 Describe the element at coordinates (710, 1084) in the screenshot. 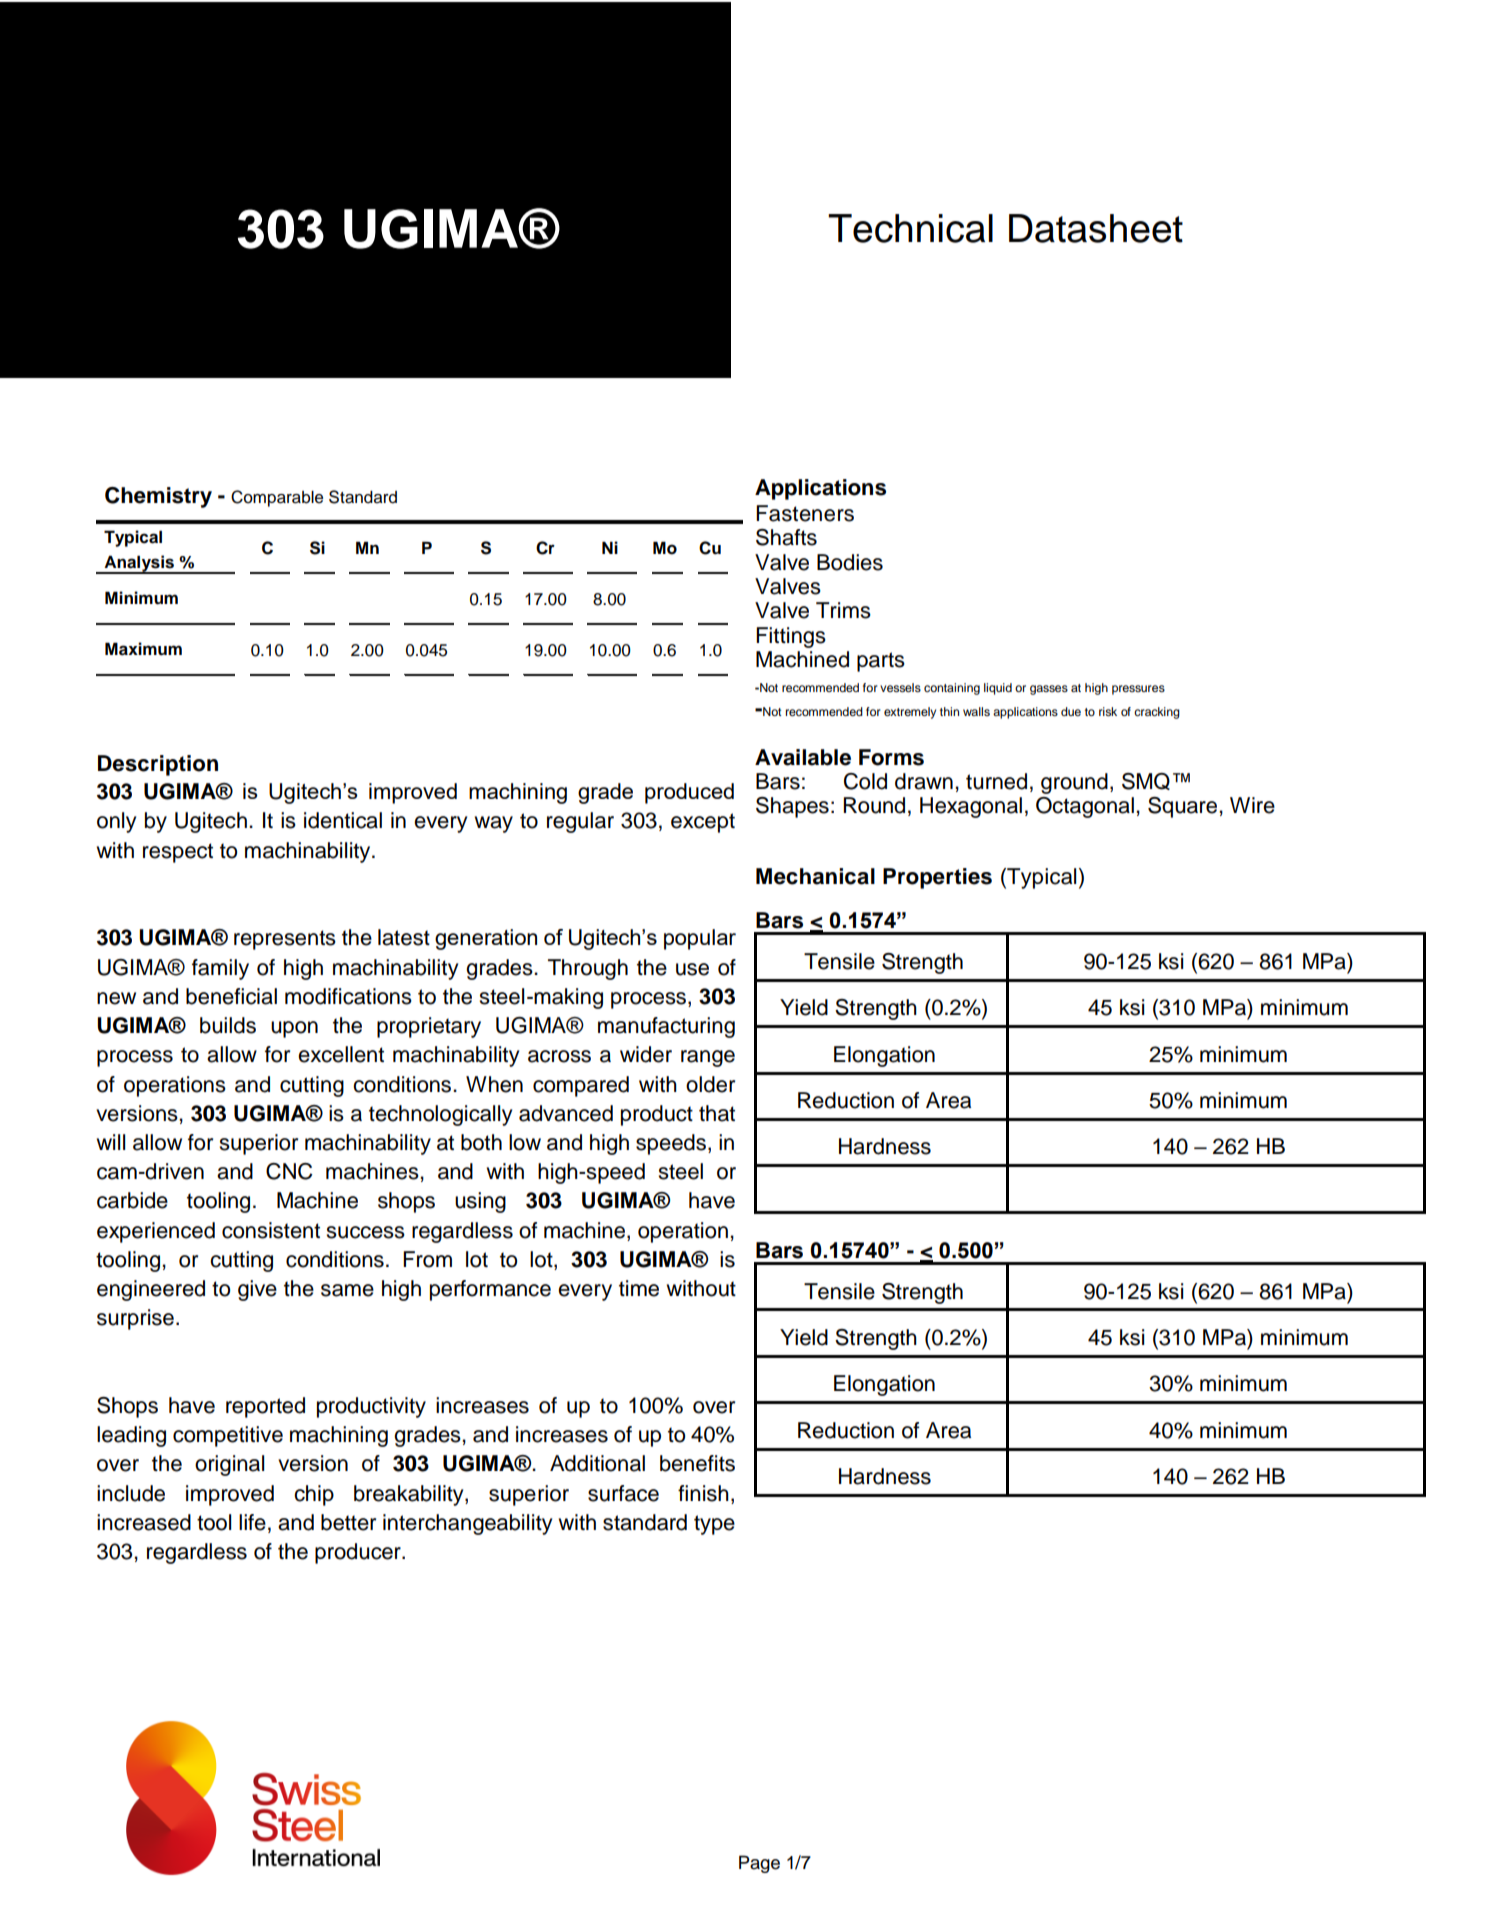

I see `older` at that location.
